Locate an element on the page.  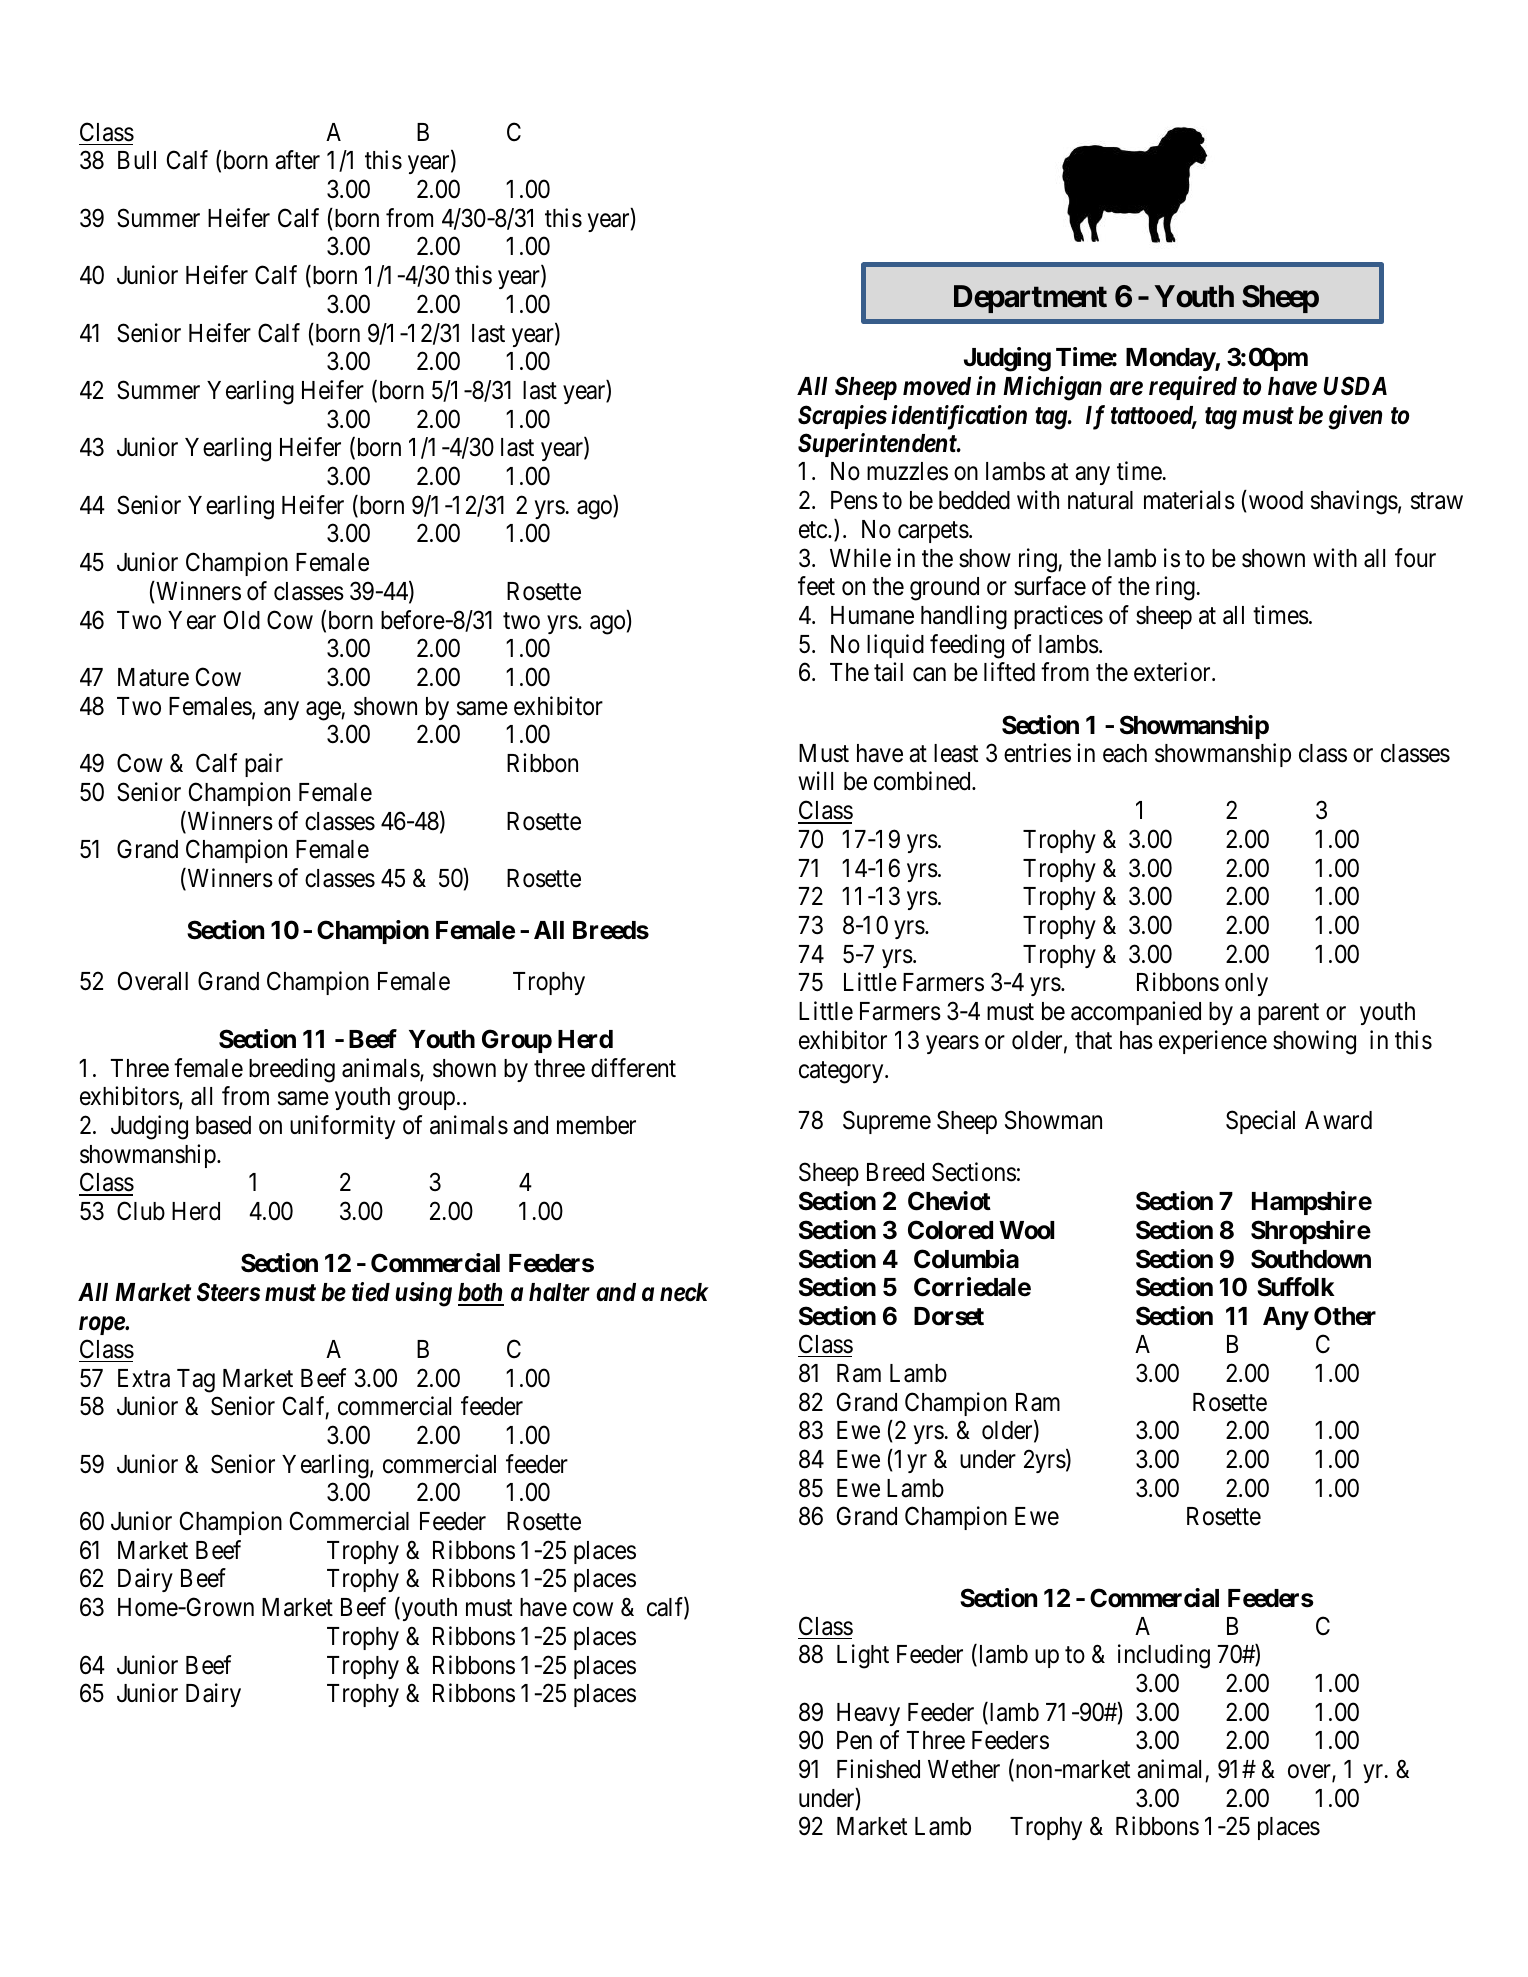
including is located at coordinates (1164, 1656).
